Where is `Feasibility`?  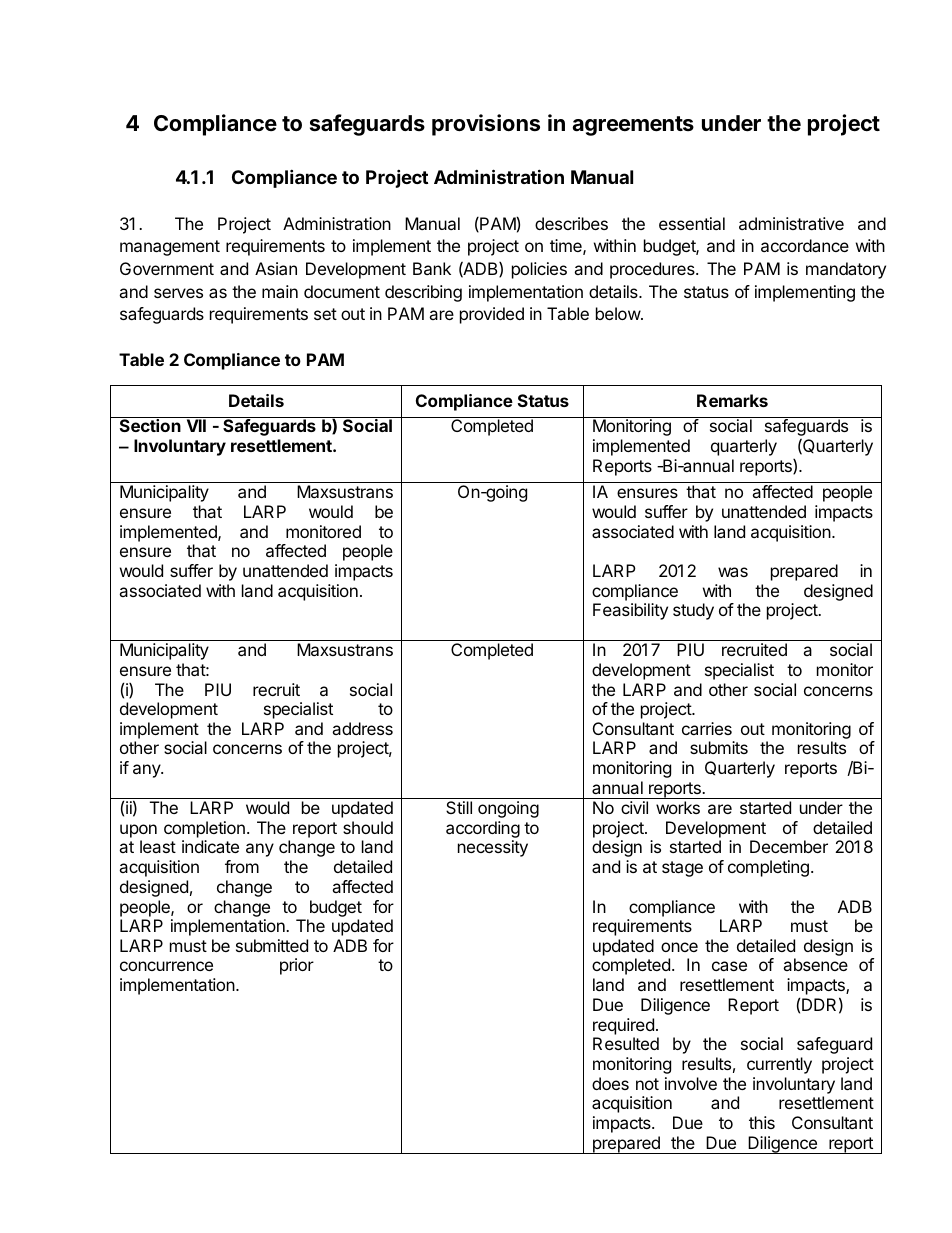 Feasibility is located at coordinates (630, 611).
